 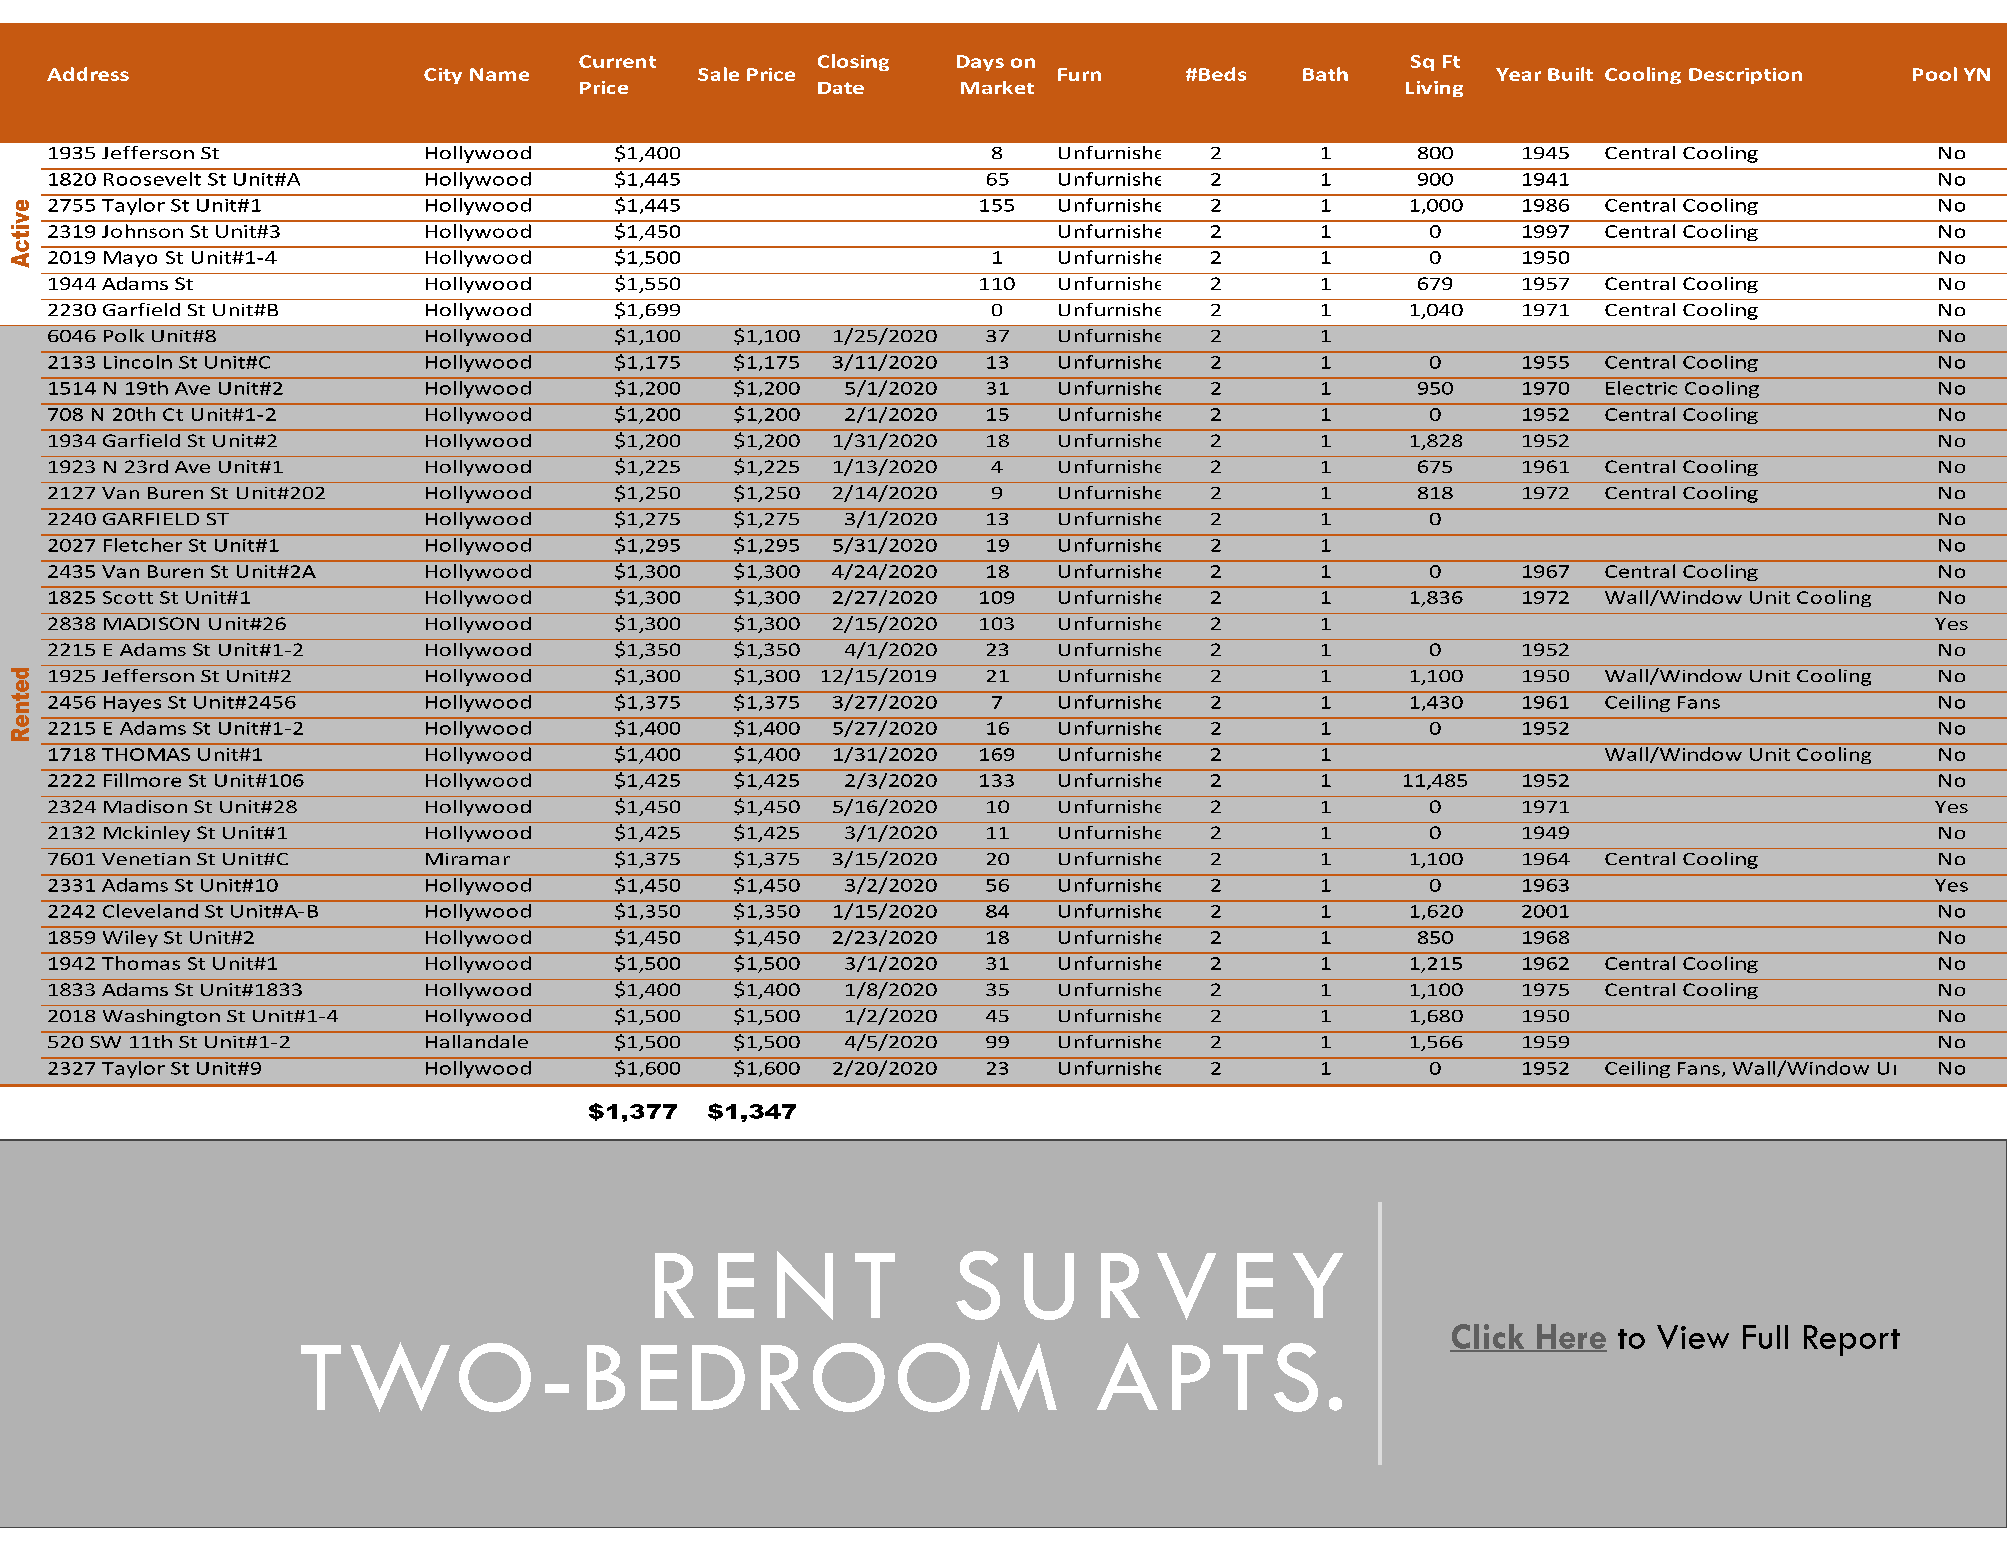 What do you see at coordinates (150, 911) in the document?
I see `Cleveland` at bounding box center [150, 911].
